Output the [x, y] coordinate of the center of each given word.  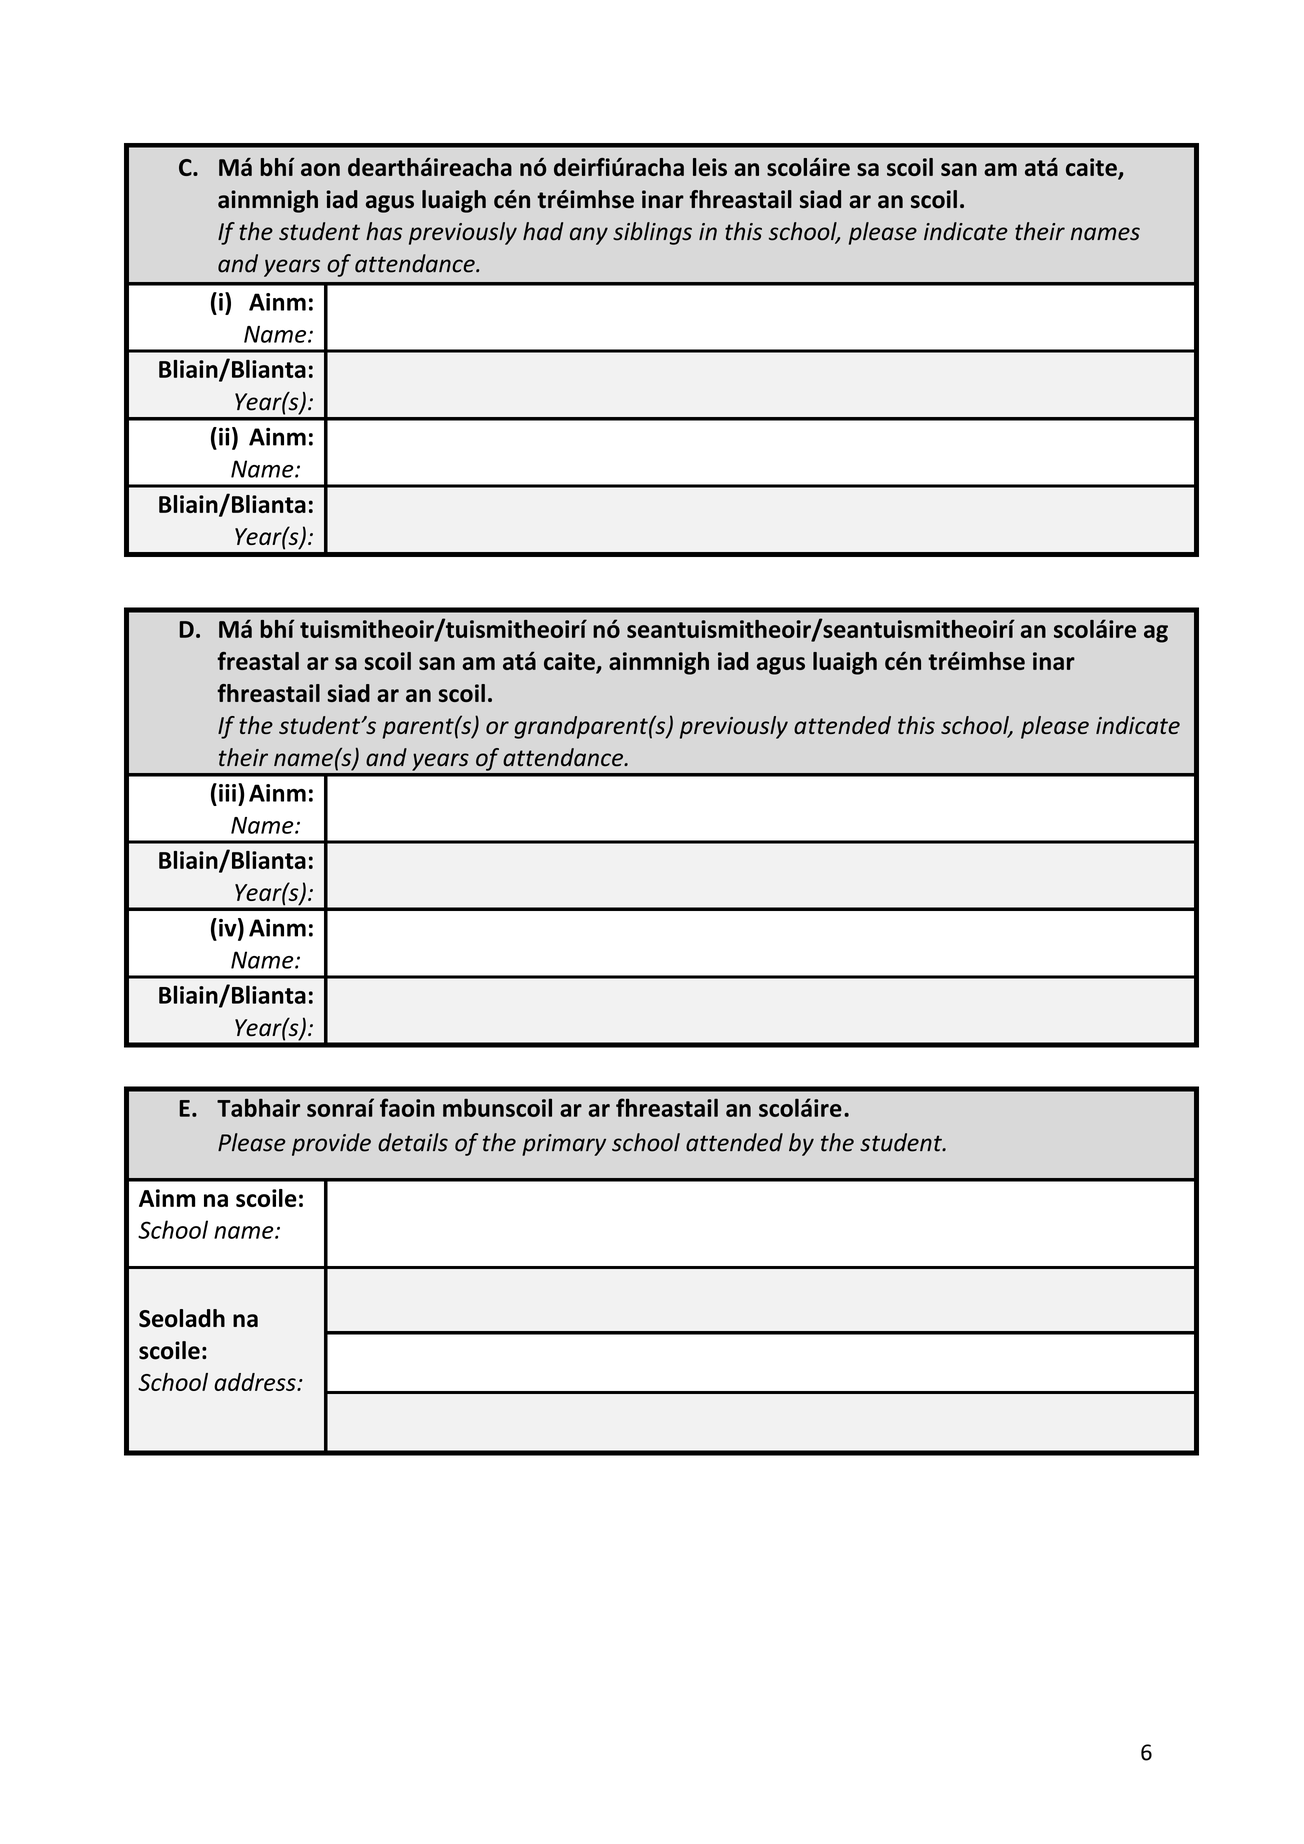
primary [564, 1145]
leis [710, 167]
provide [331, 1144]
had [543, 231]
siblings [652, 233]
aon [320, 169]
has [384, 231]
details [413, 1142]
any [589, 236]
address [256, 1382]
